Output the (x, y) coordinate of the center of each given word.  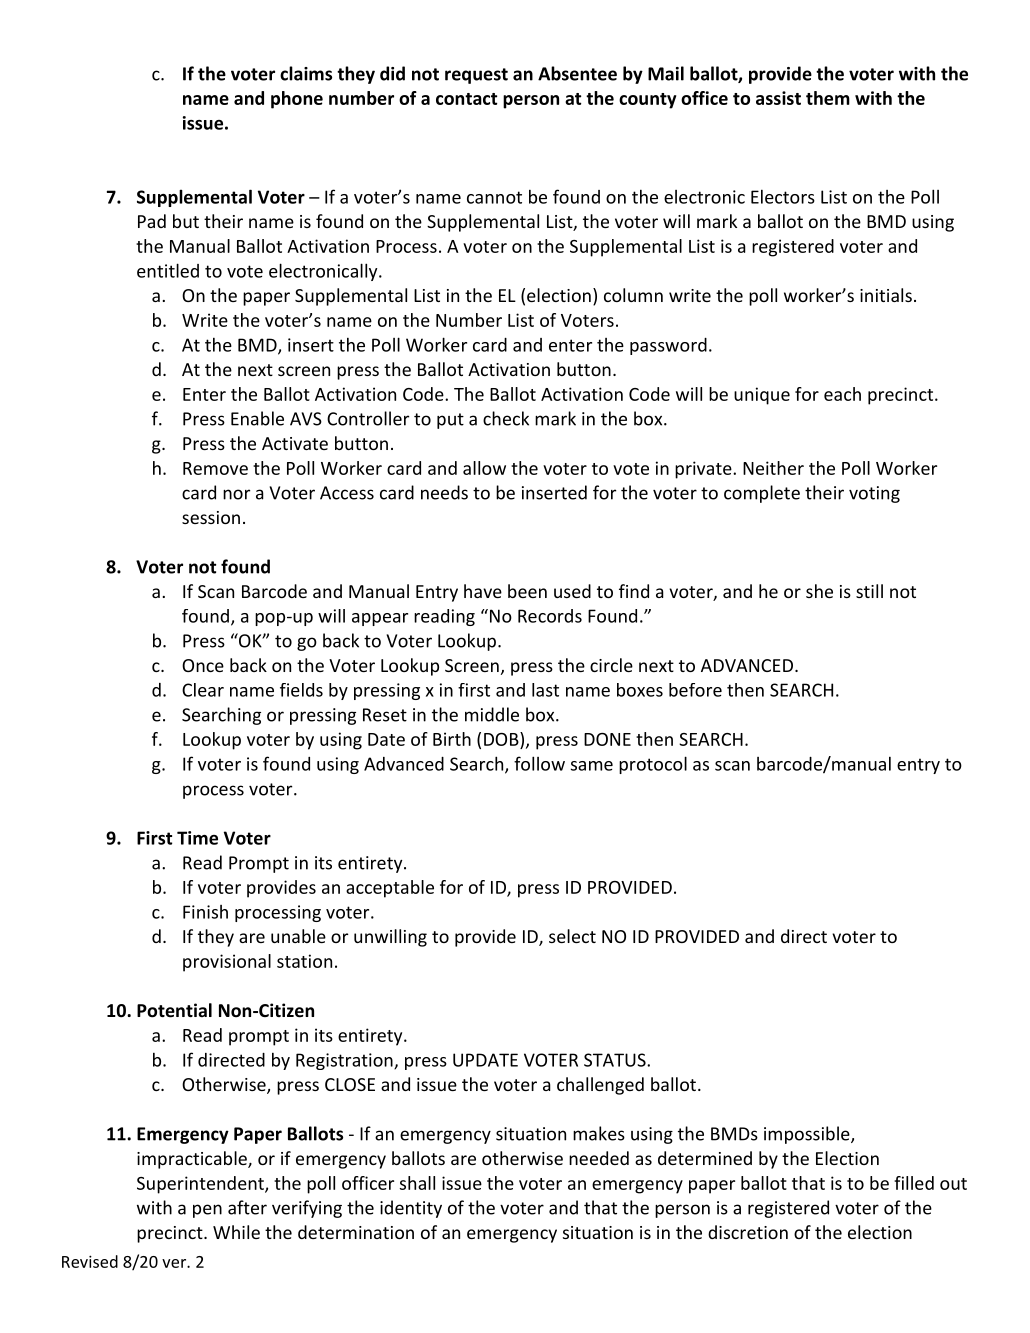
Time (197, 838)
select (572, 936)
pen (207, 1211)
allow (484, 468)
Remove (215, 468)
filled (914, 1183)
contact (466, 99)
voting (874, 494)
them (828, 98)
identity (411, 1209)
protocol (653, 765)
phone (297, 100)
